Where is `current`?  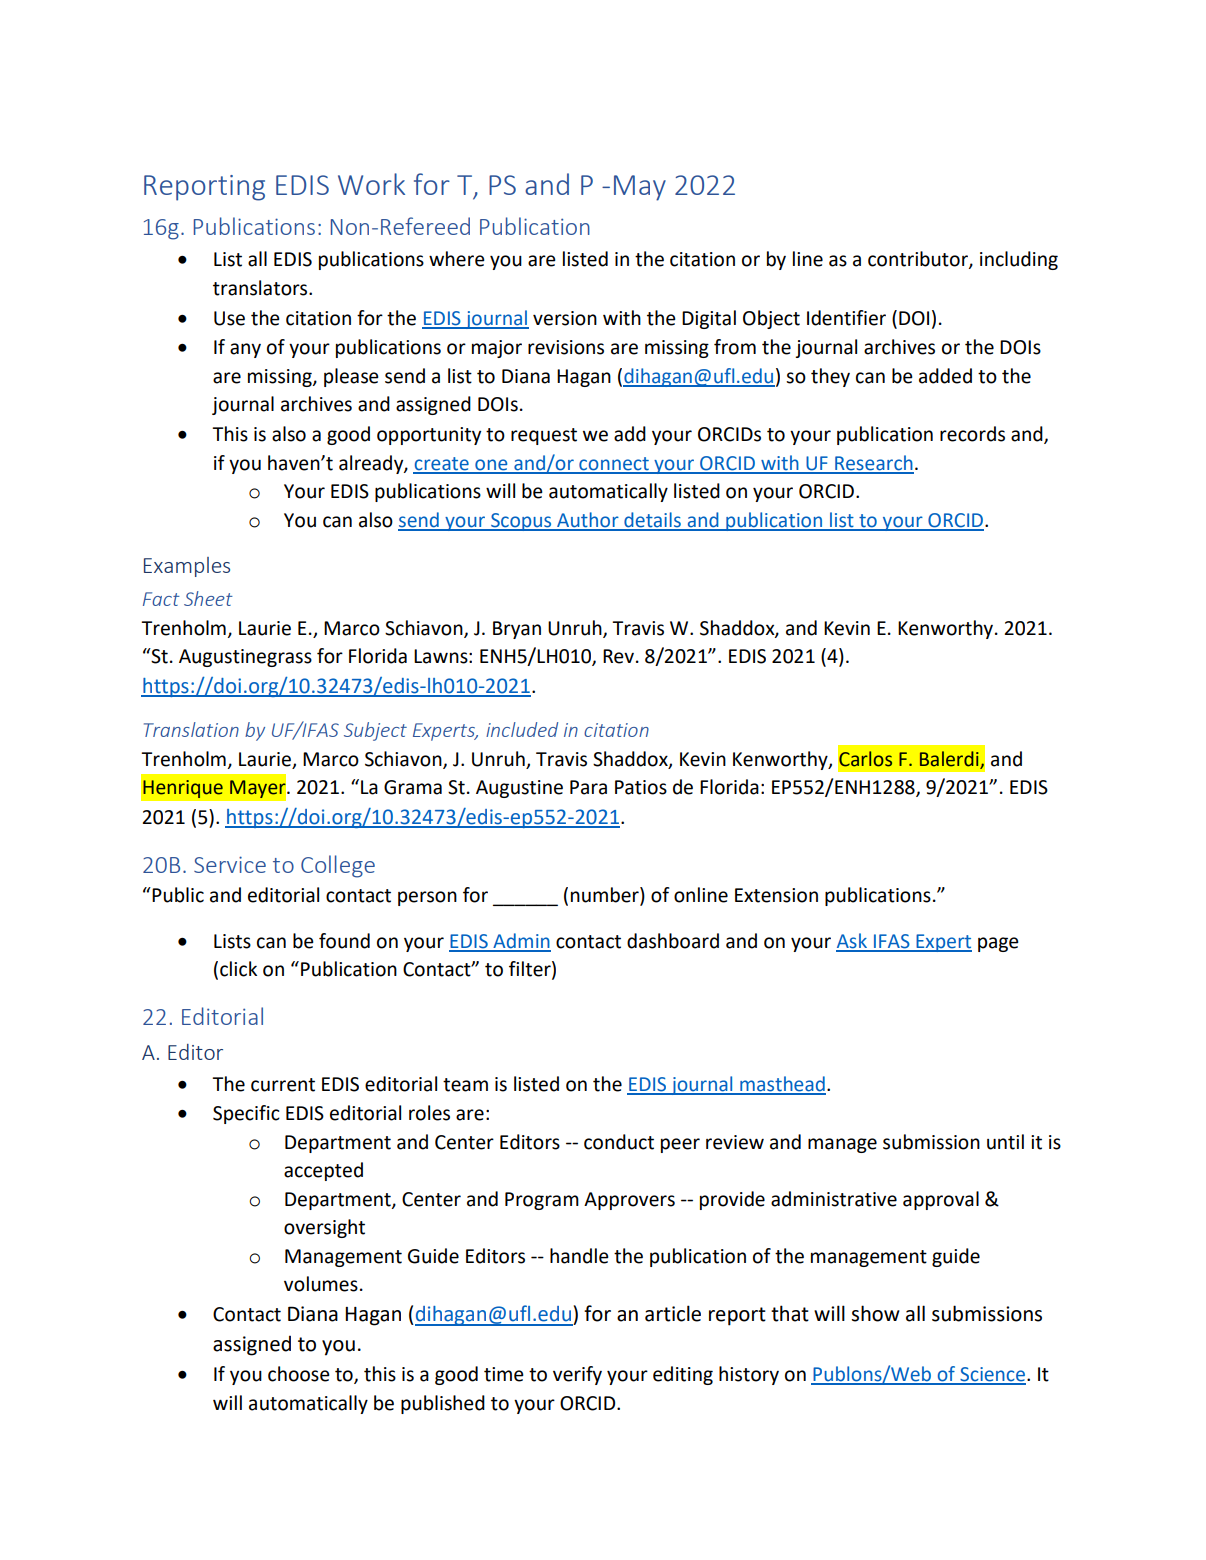
current is located at coordinates (283, 1085).
